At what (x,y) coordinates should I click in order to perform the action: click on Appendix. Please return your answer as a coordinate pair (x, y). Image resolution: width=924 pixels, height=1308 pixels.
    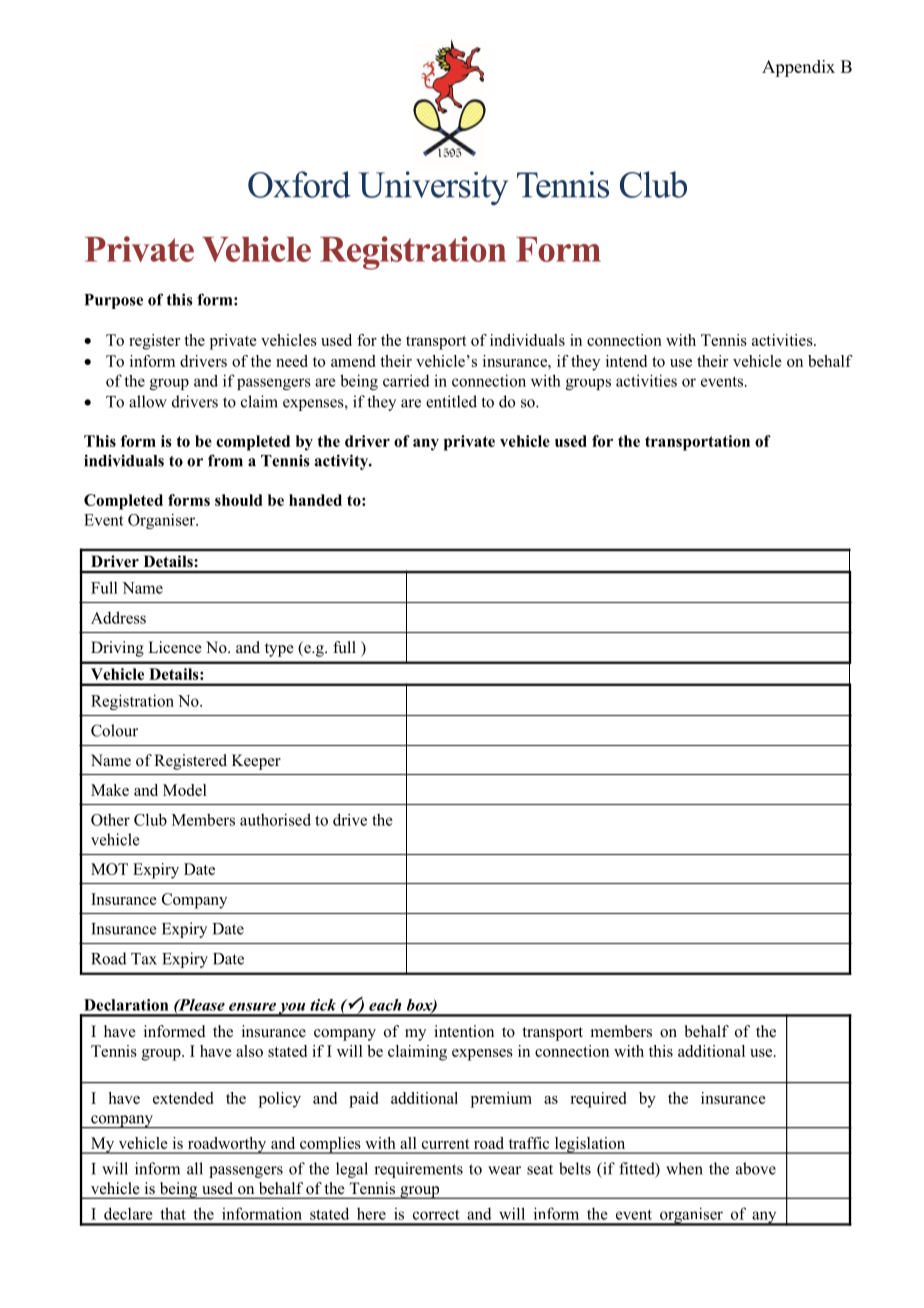
    Looking at the image, I should click on (798, 68).
